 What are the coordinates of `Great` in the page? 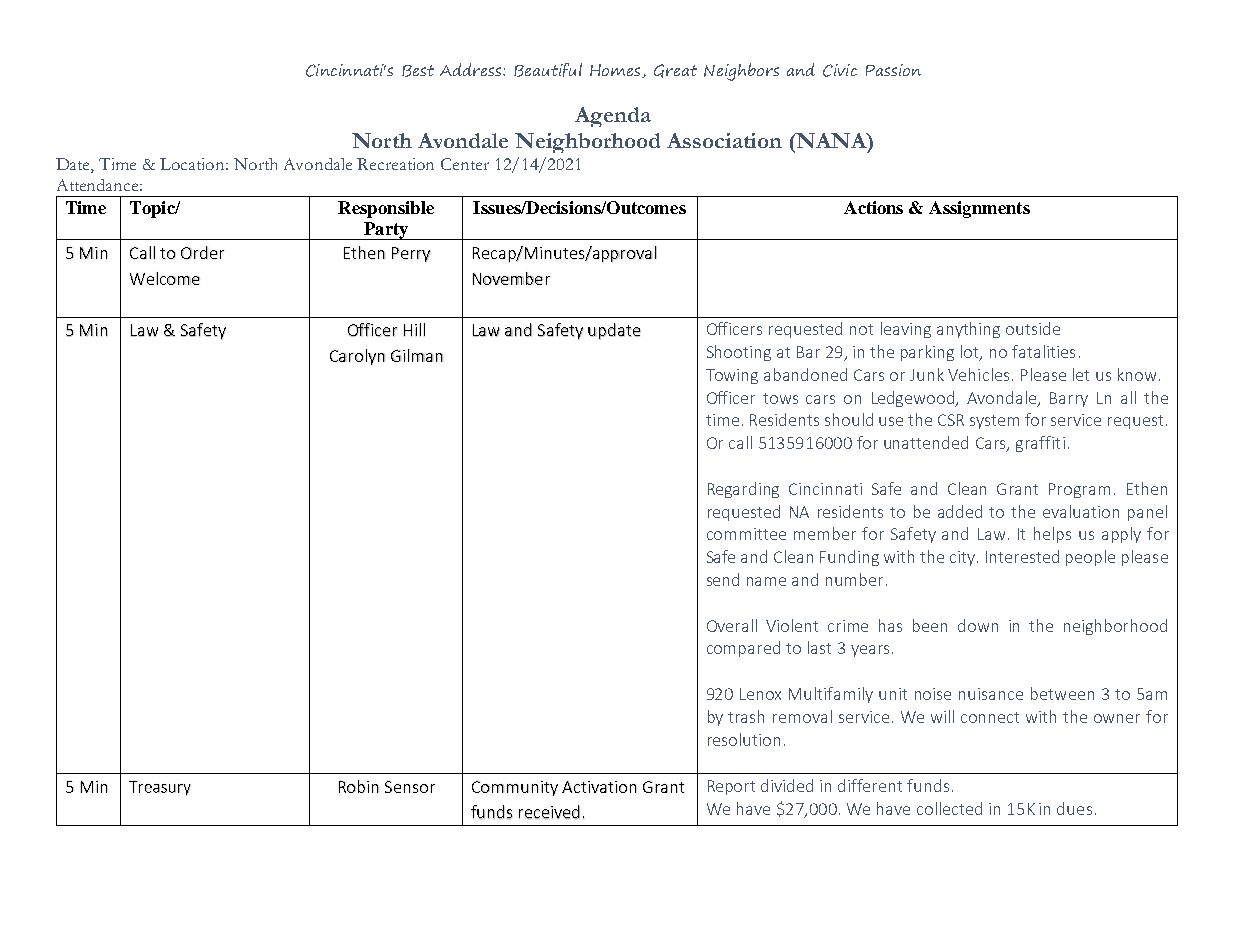 It's located at (675, 71).
